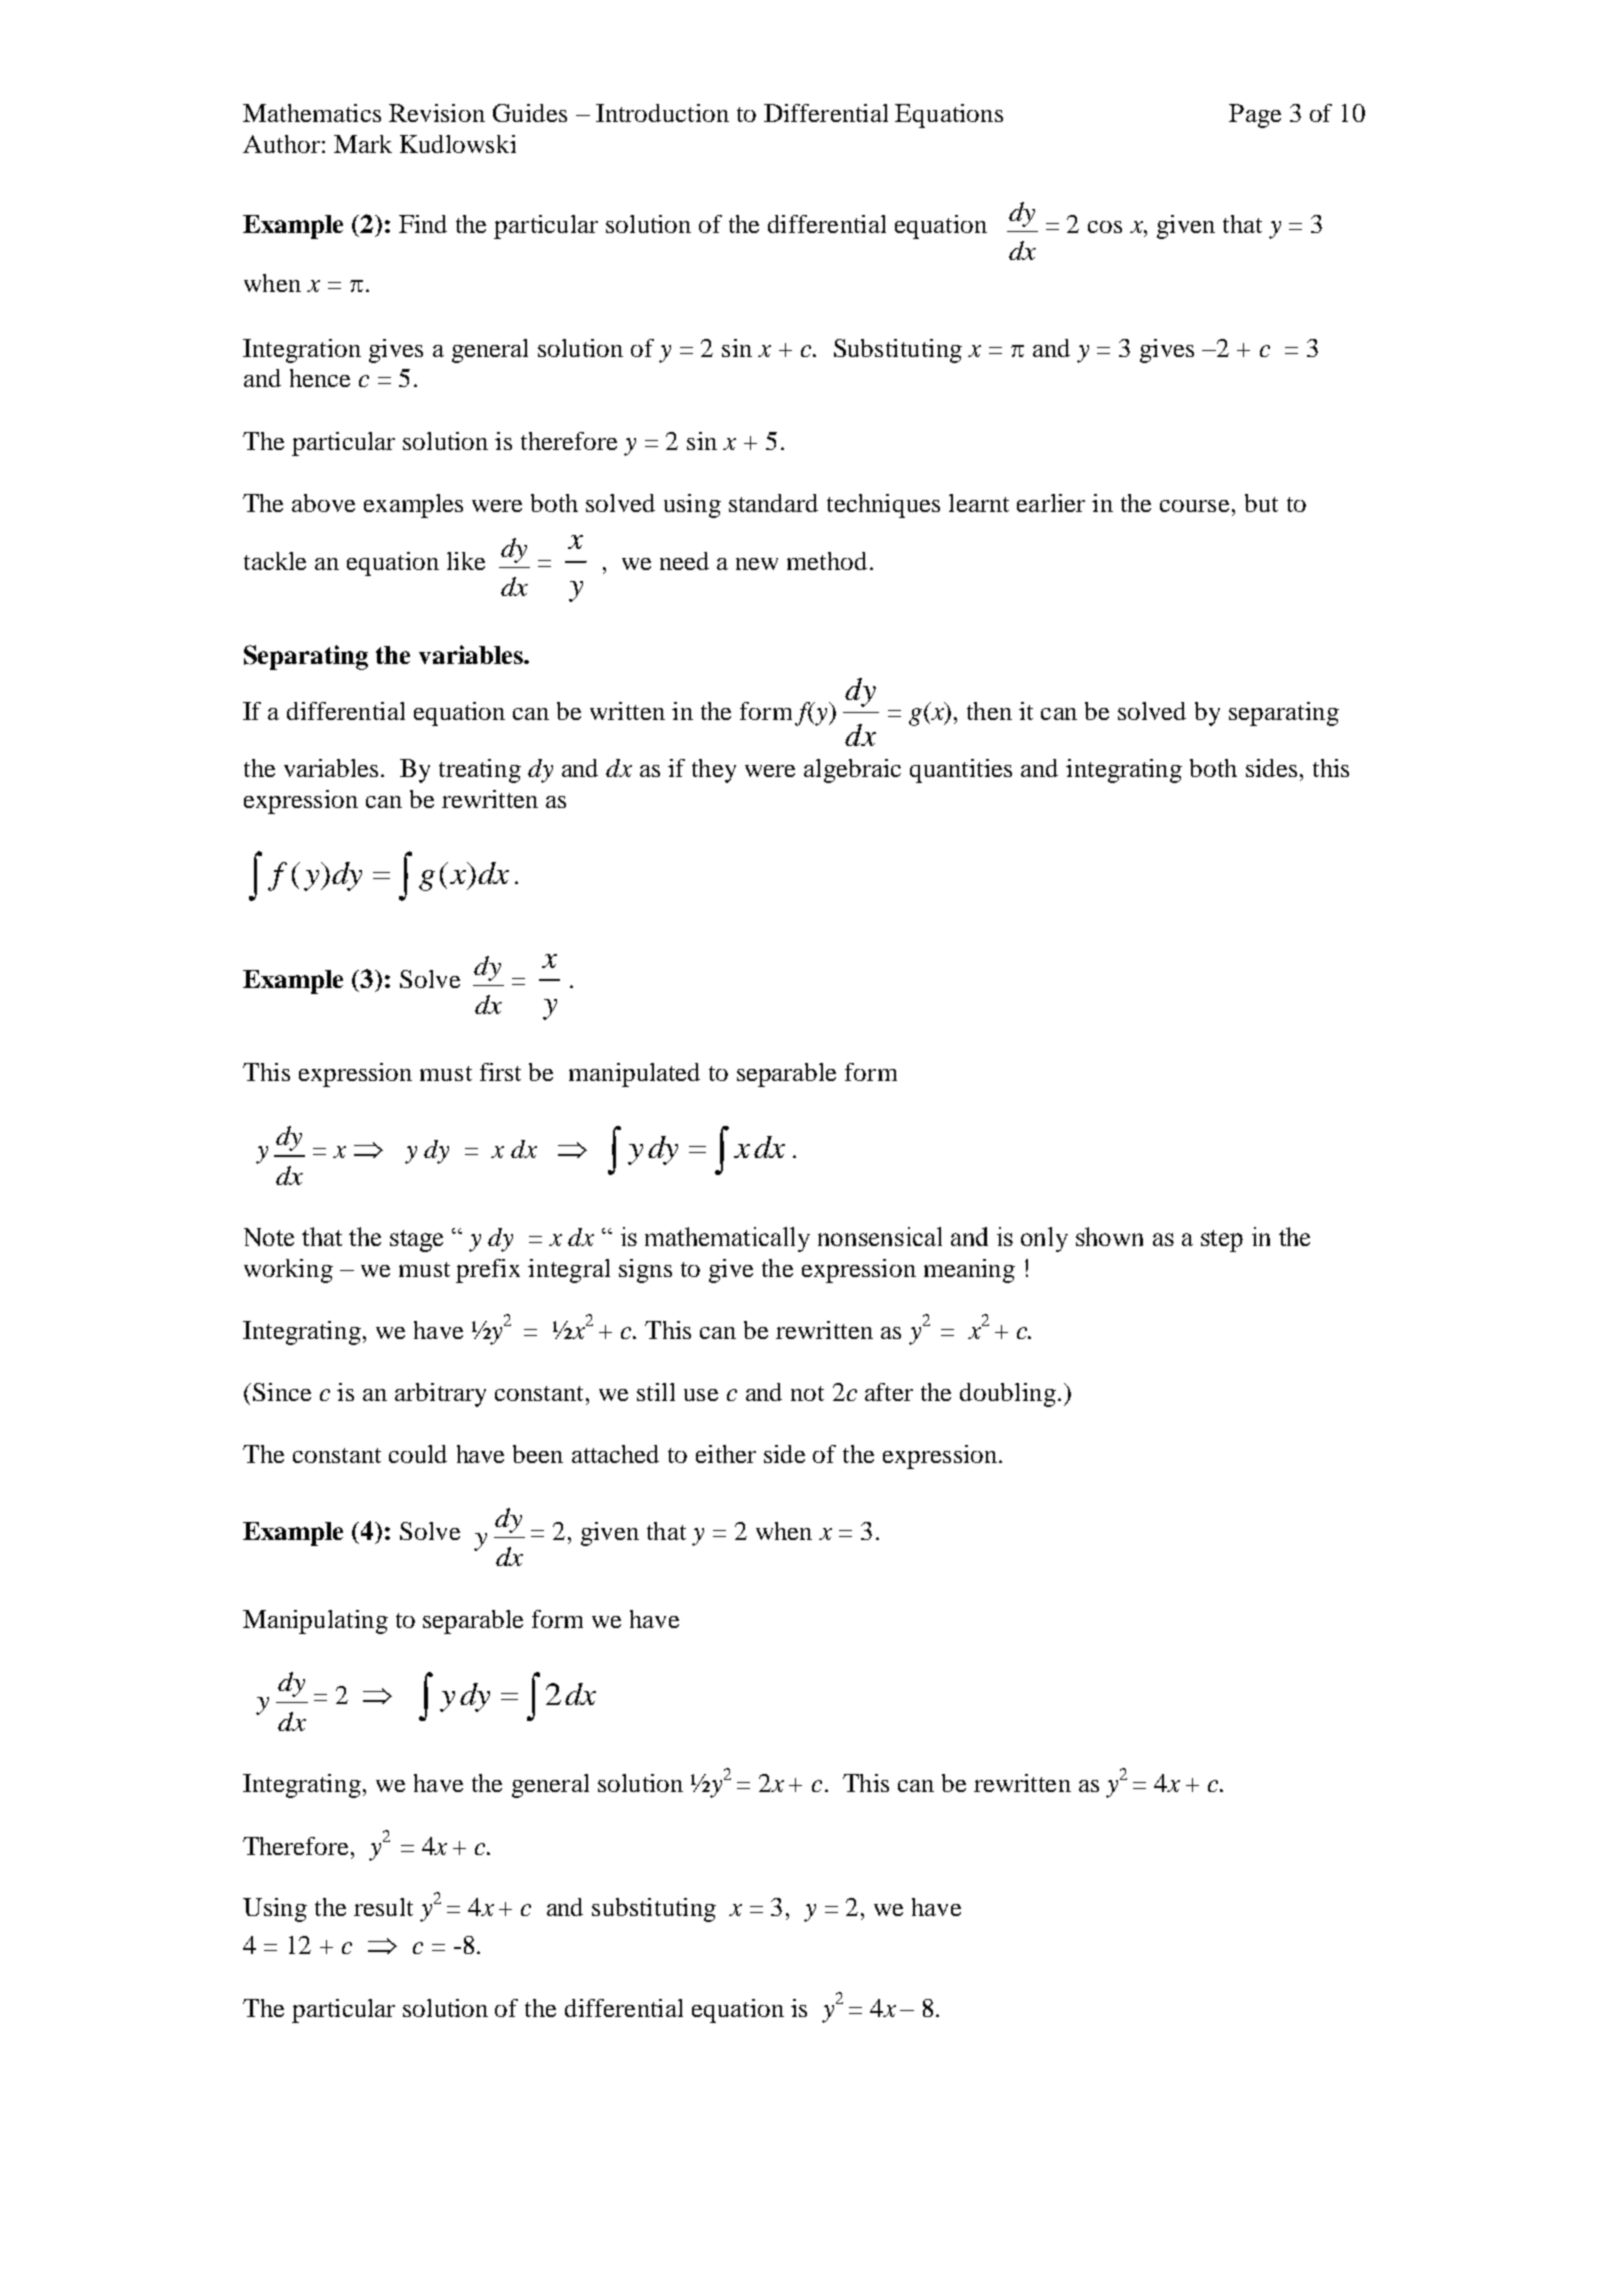 Image resolution: width=1608 pixels, height=2274 pixels. Describe the element at coordinates (1105, 227) in the page. I see `cos` at that location.
